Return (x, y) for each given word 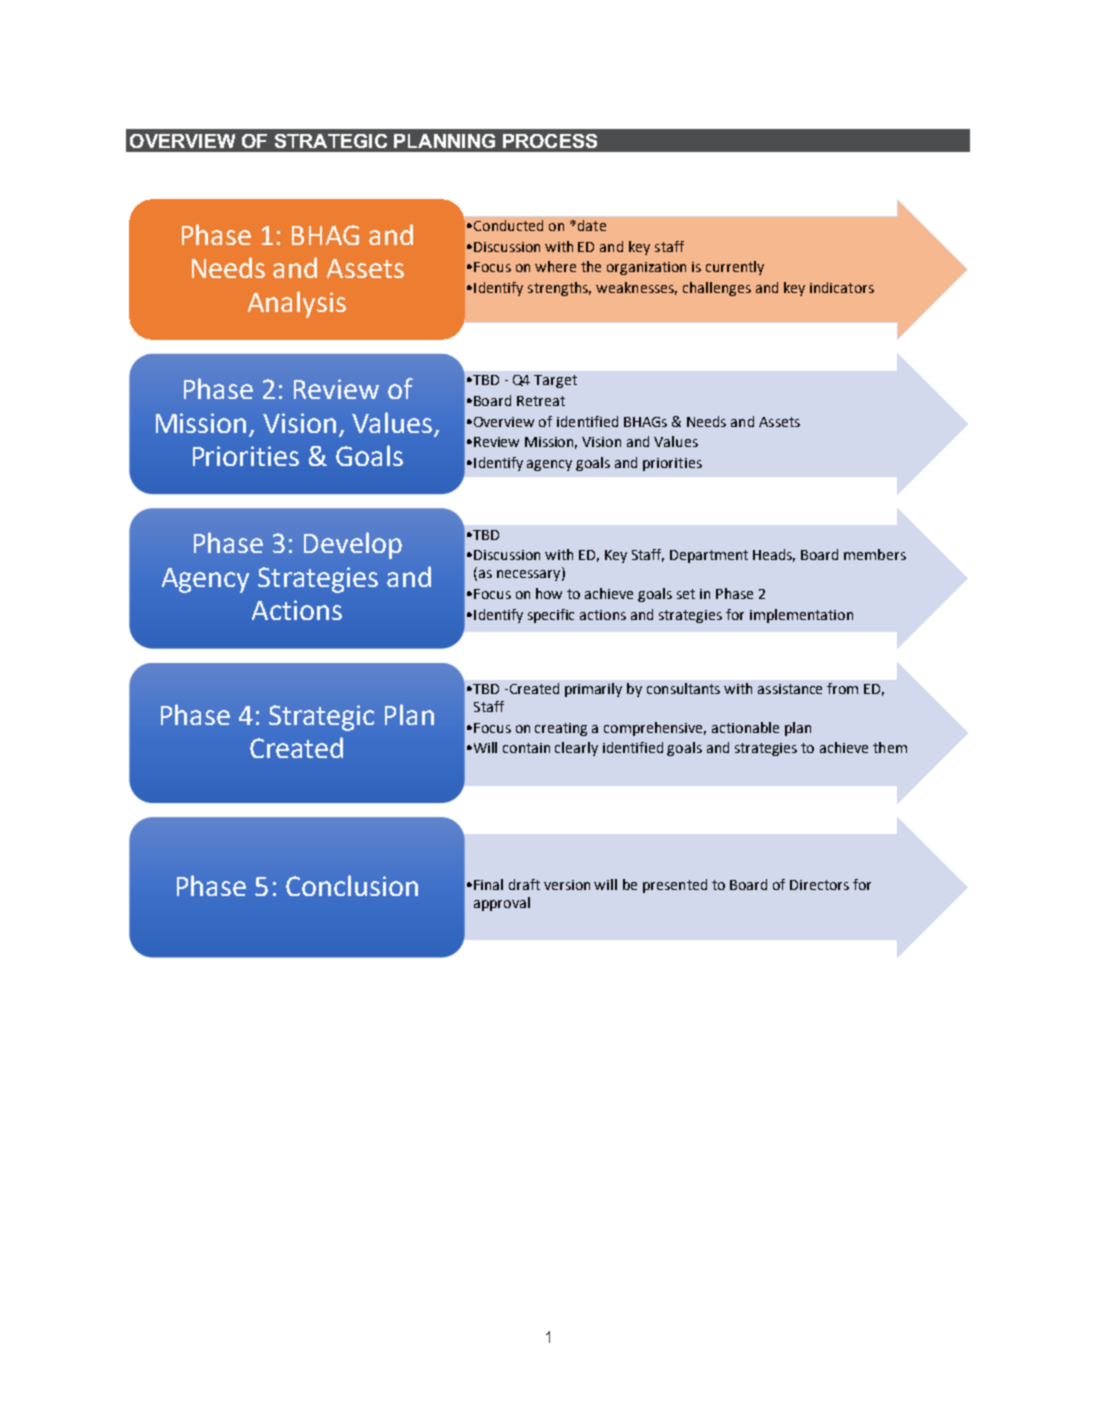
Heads (774, 555)
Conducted (508, 225)
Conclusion (352, 885)
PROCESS (550, 141)
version (567, 885)
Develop (353, 545)
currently (735, 268)
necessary (530, 575)
